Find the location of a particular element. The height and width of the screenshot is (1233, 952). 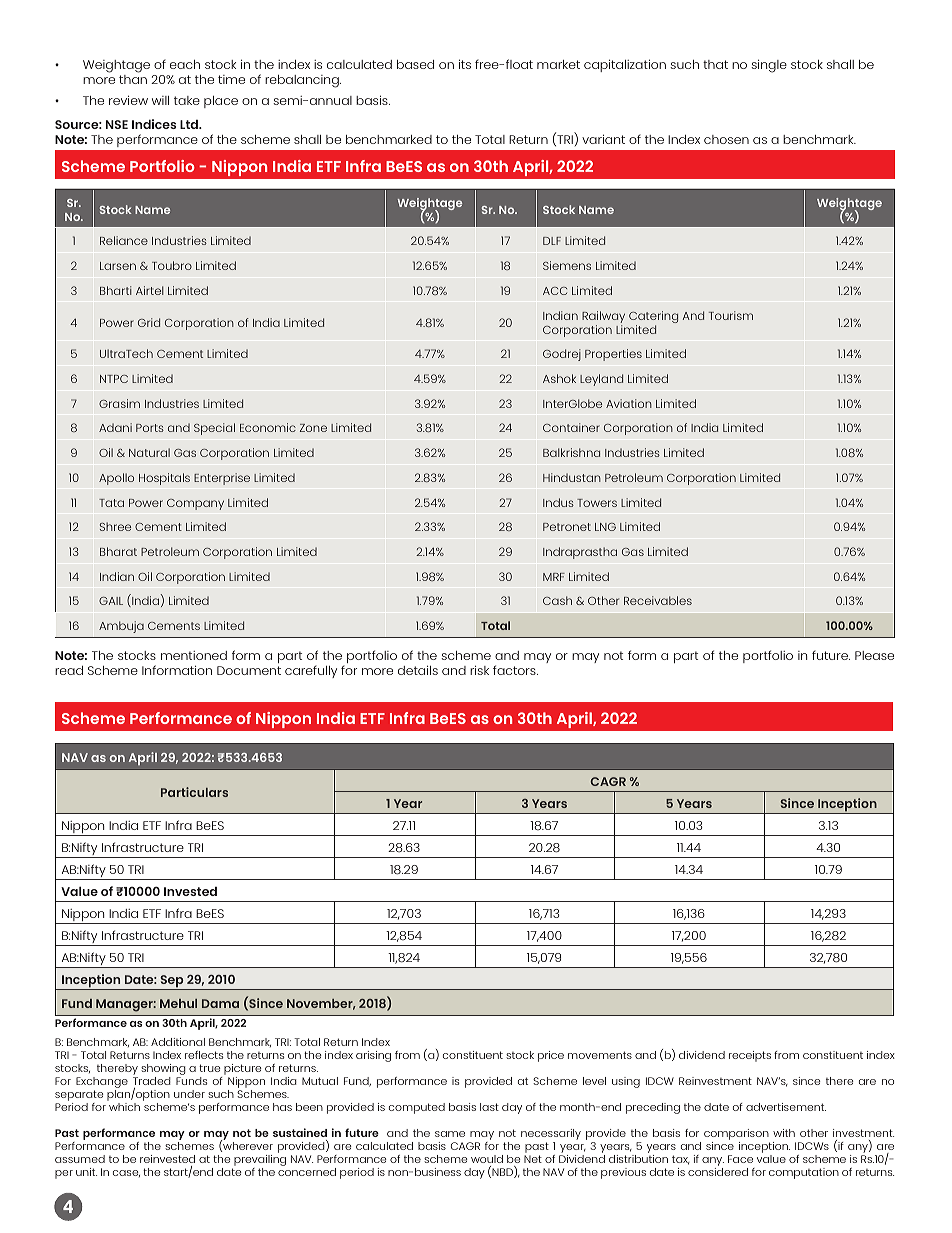

single is located at coordinates (769, 66).
